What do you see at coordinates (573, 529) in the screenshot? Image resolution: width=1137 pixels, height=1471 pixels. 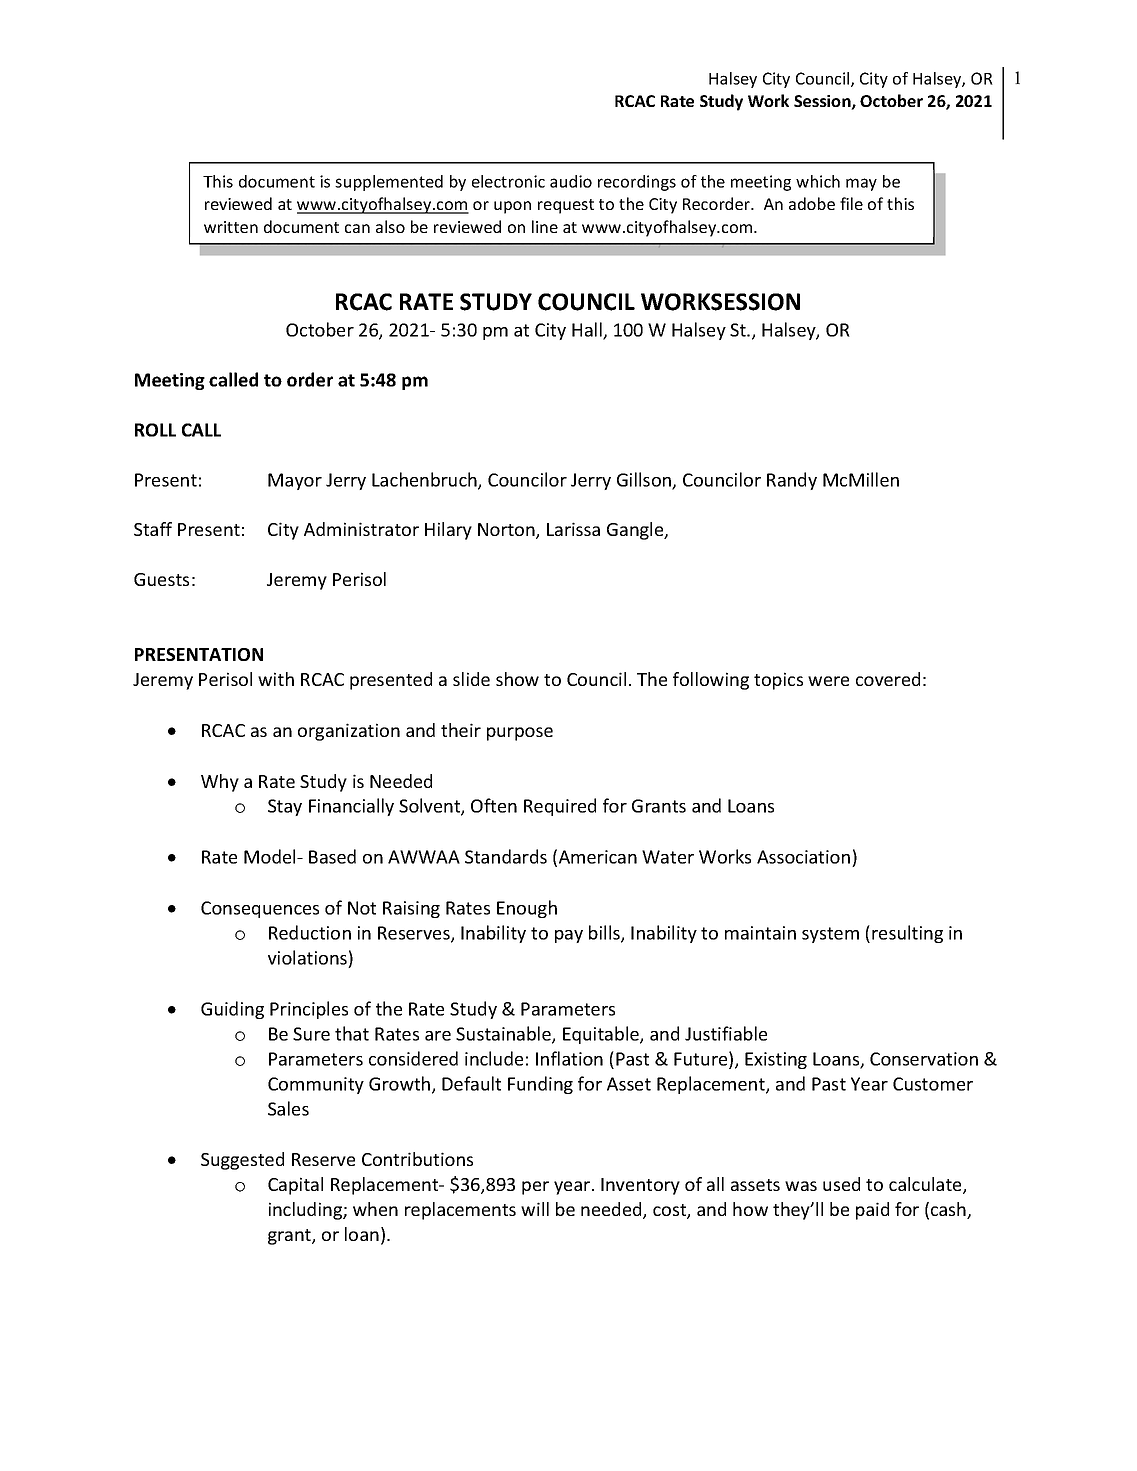 I see `Larissa` at bounding box center [573, 529].
